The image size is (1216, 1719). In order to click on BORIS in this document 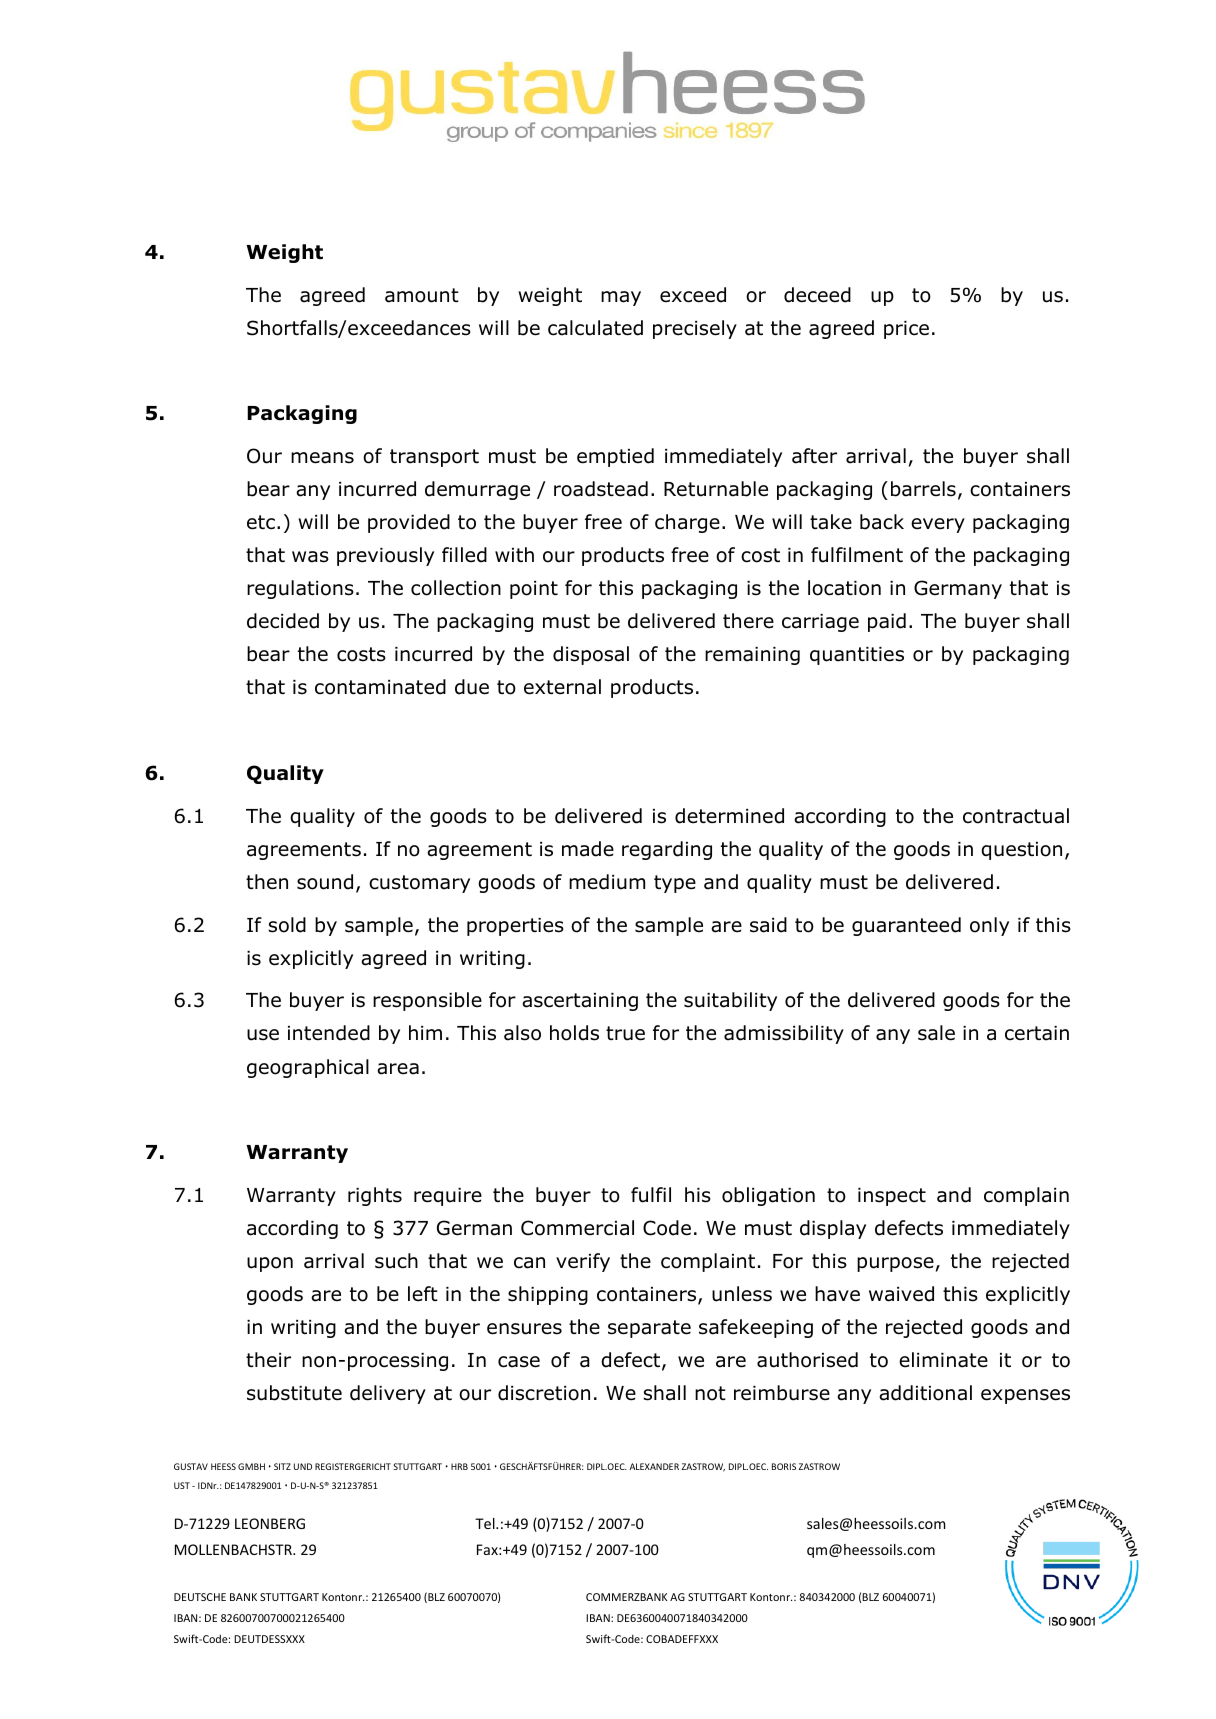, I will do `click(784, 1466)`.
